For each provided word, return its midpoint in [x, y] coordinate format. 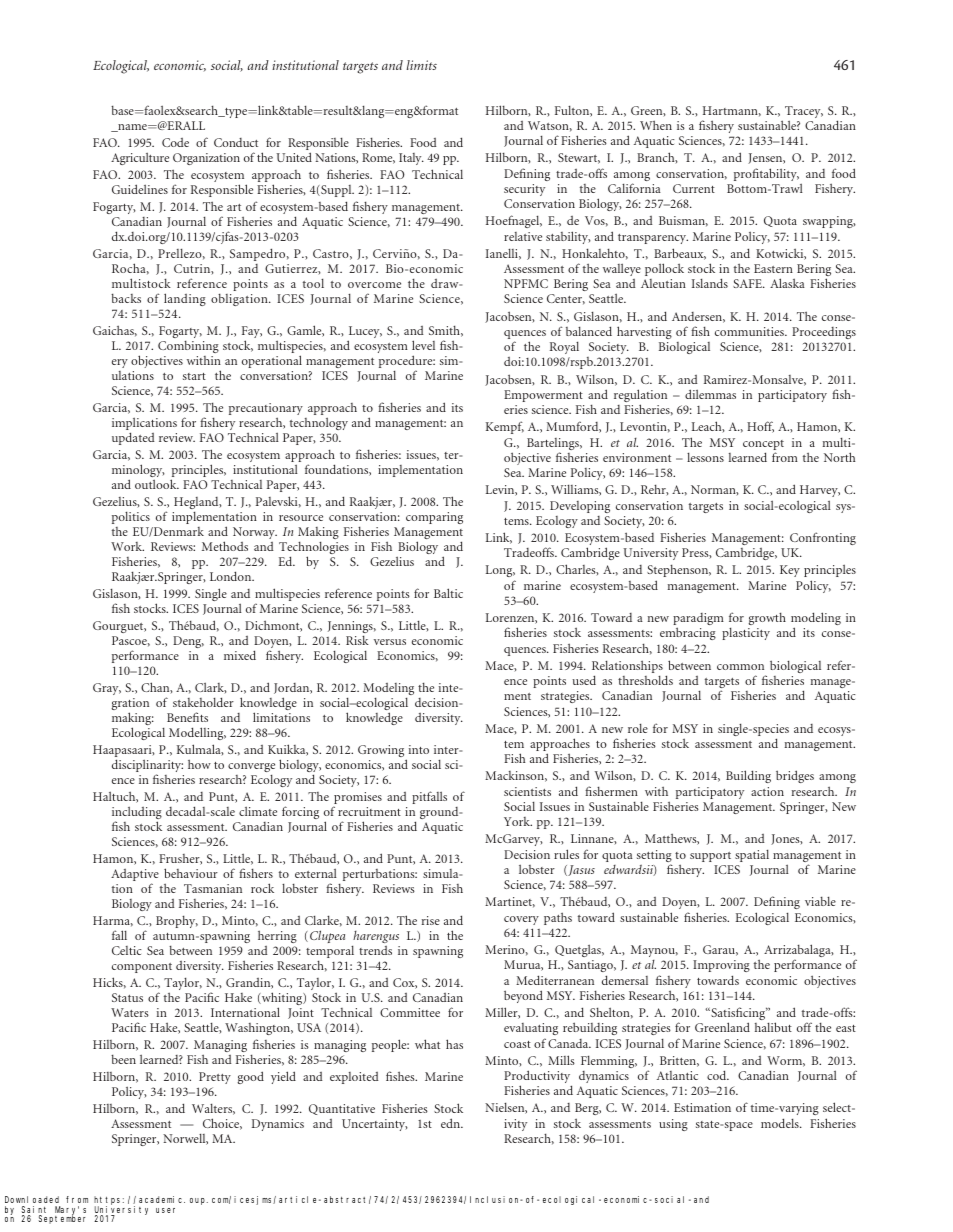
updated [133, 438]
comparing [434, 518]
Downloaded [32, 1201]
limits [422, 65]
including [137, 814]
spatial [752, 855]
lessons [705, 457]
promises [357, 799]
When [656, 125]
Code [175, 142]
